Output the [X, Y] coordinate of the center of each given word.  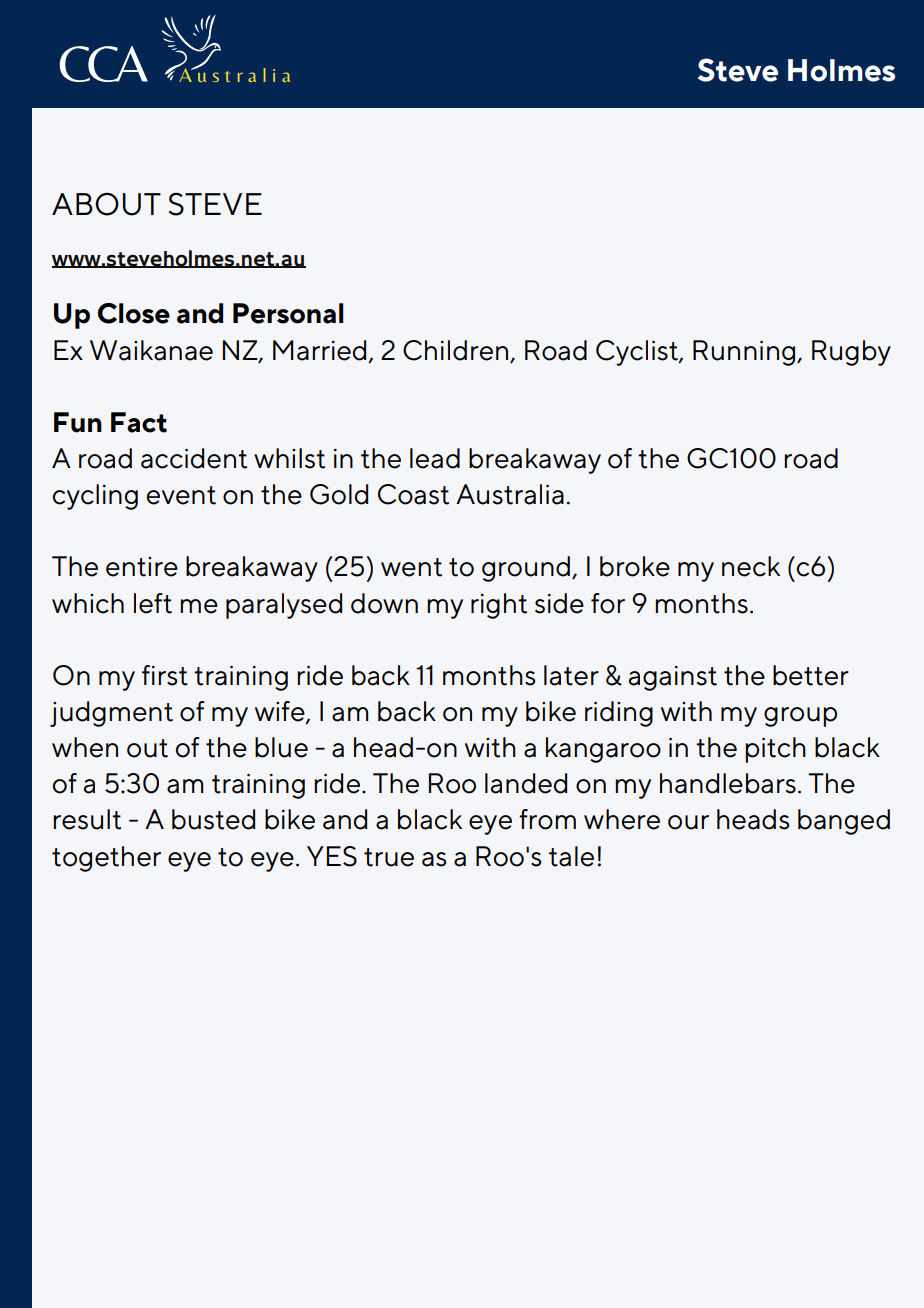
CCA [103, 64]
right [499, 606]
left [153, 603]
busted [213, 819]
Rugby [851, 353]
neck [751, 566]
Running [745, 353]
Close [134, 313]
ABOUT [106, 204]
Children [455, 350]
